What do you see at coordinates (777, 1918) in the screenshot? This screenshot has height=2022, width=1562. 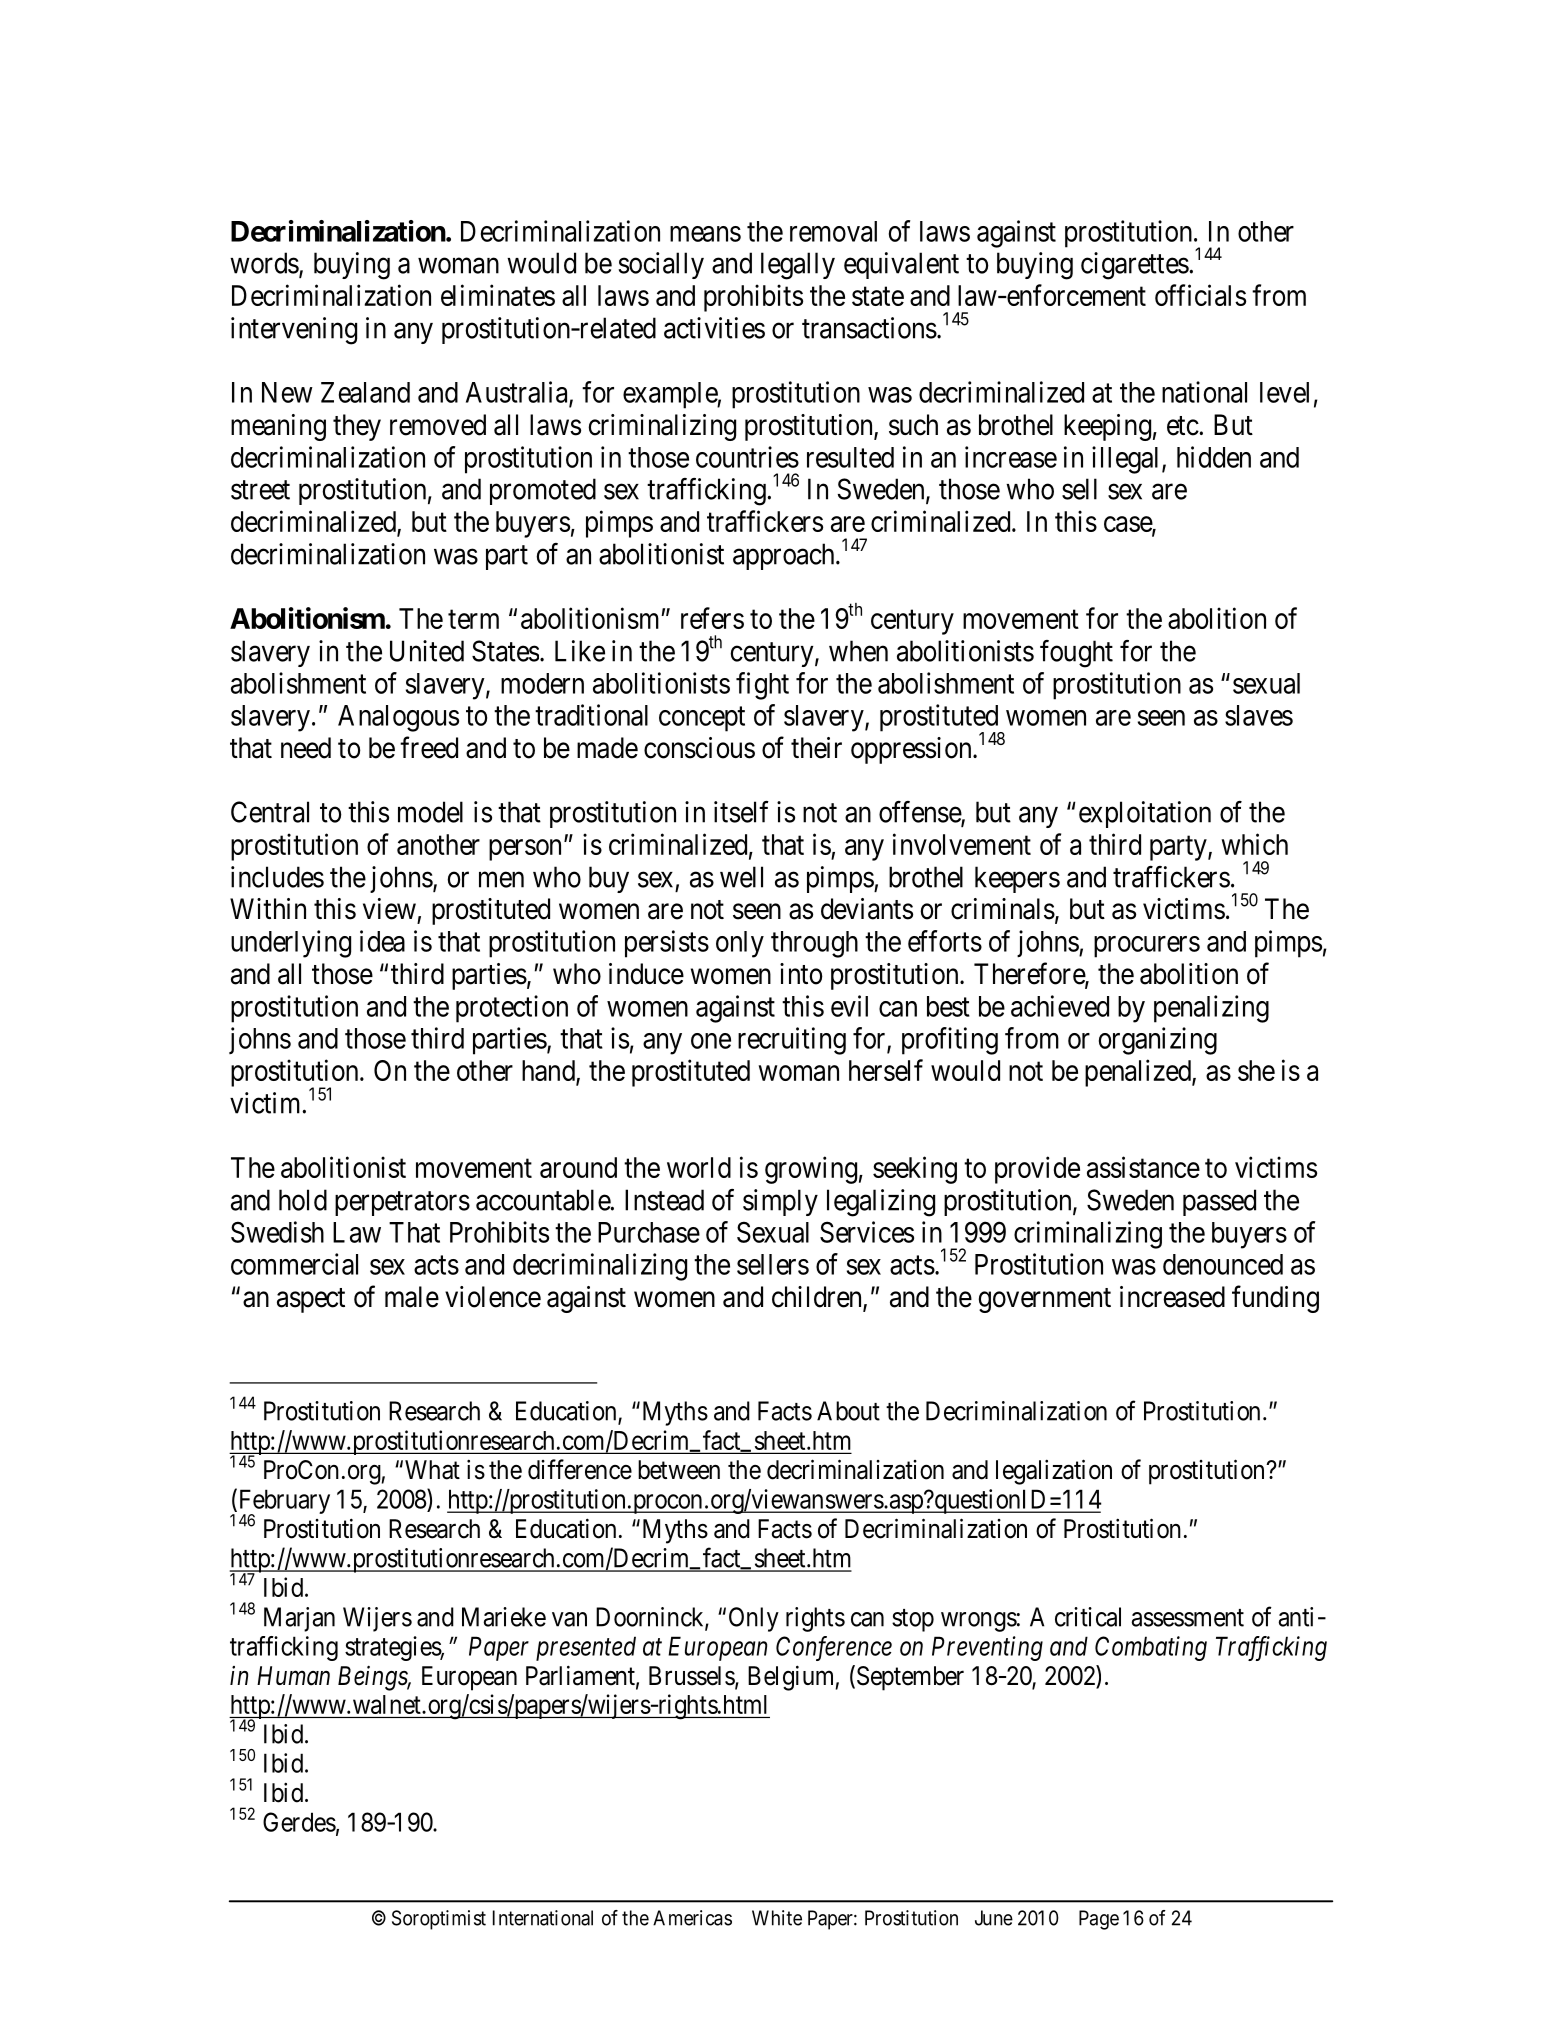 I see `White` at bounding box center [777, 1918].
